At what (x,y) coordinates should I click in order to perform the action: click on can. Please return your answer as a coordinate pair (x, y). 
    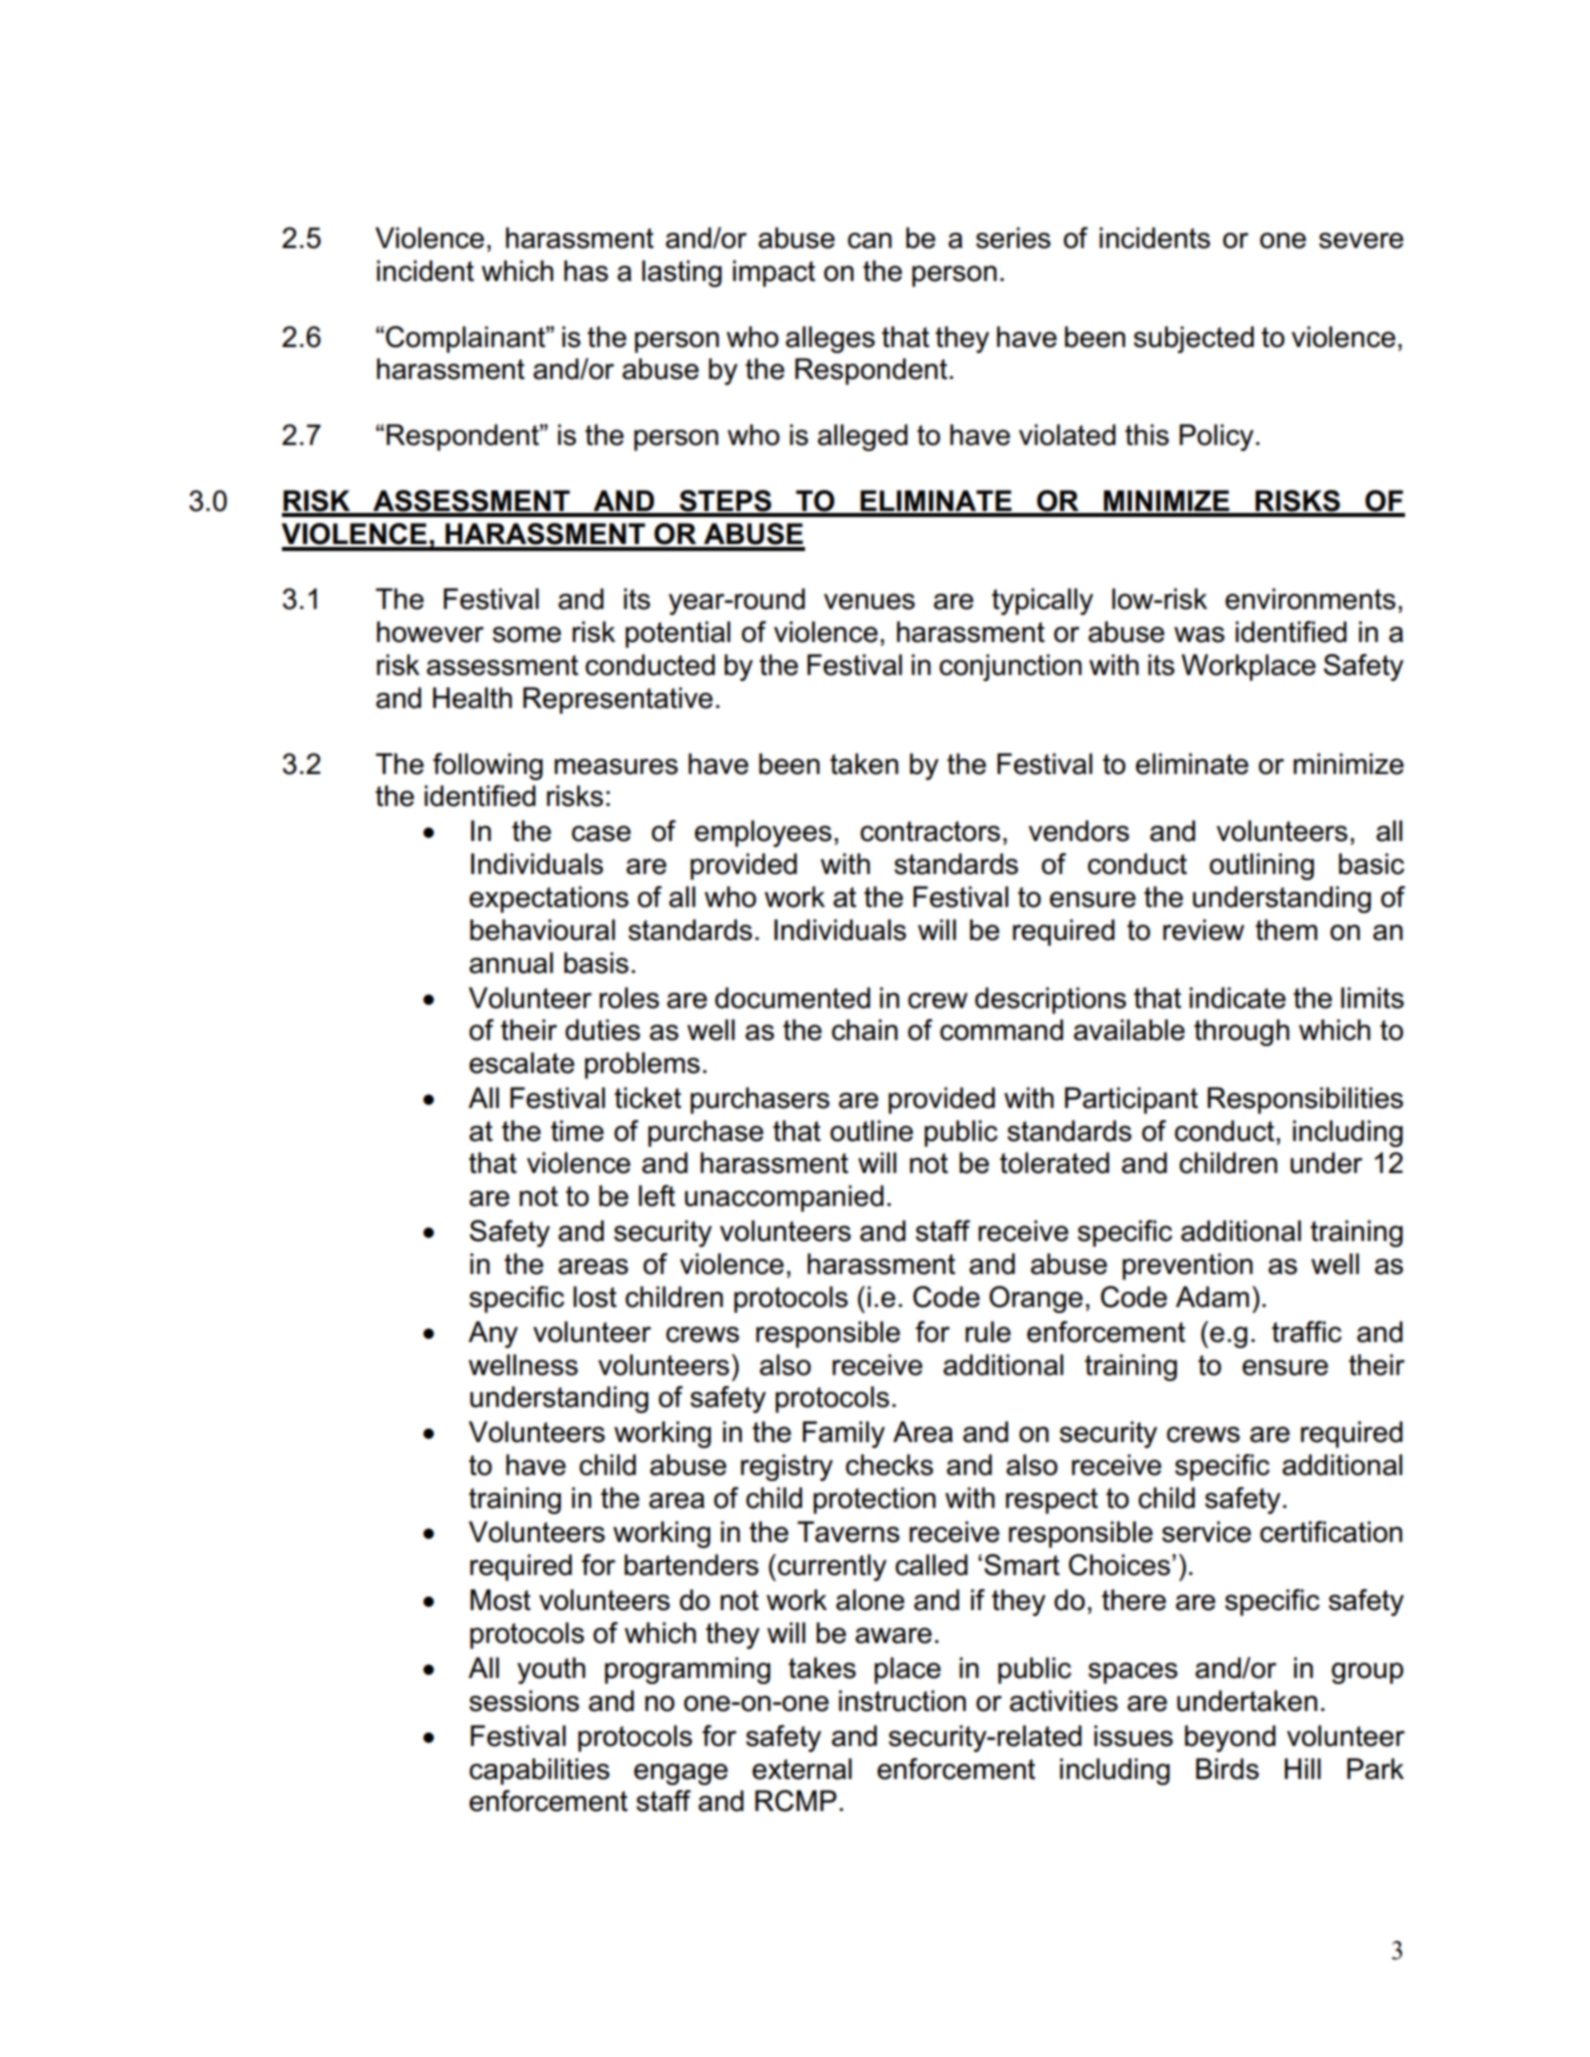
    Looking at the image, I should click on (870, 240).
